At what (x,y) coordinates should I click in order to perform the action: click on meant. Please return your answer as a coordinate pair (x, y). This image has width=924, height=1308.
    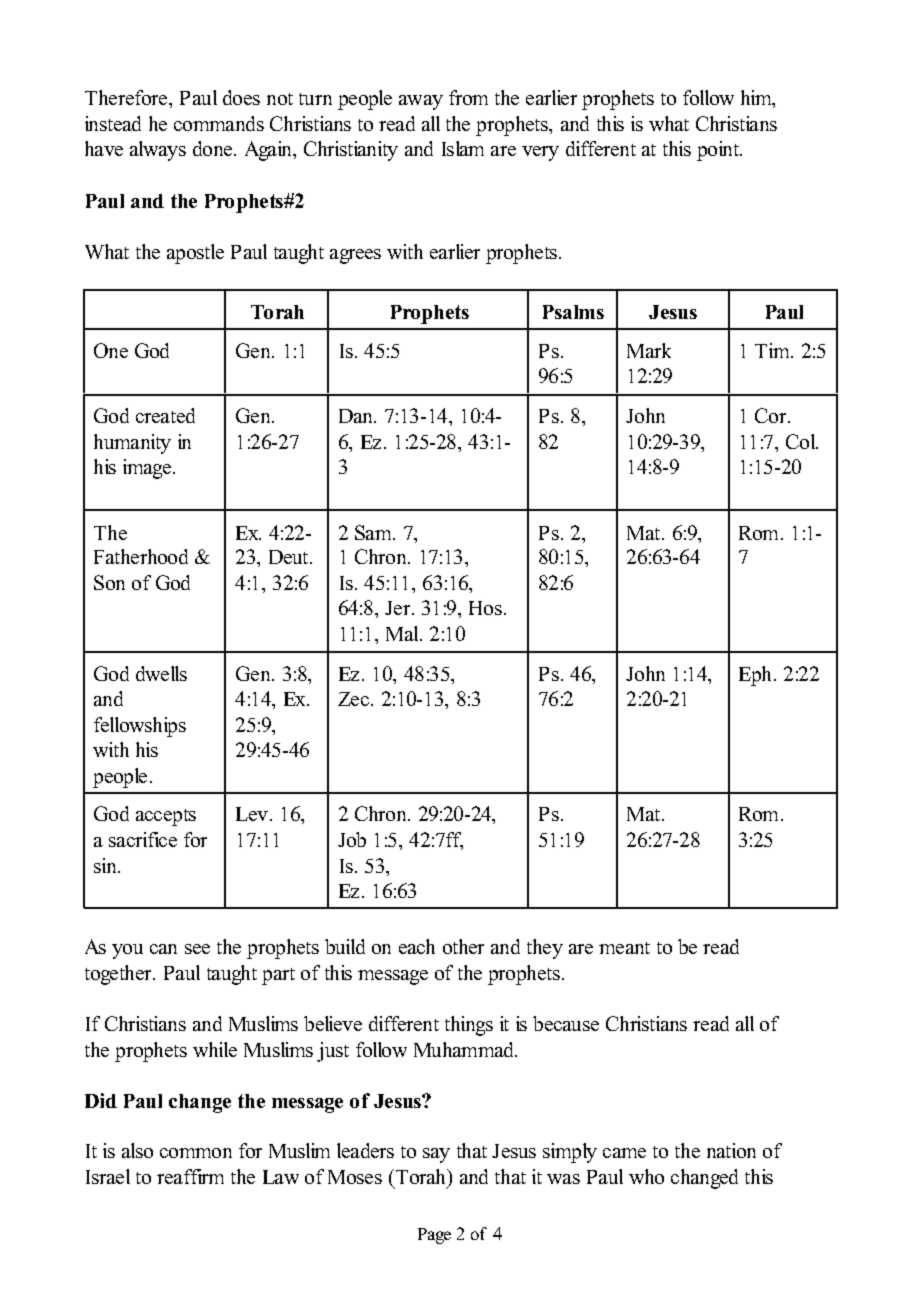
    Looking at the image, I should click on (624, 948).
